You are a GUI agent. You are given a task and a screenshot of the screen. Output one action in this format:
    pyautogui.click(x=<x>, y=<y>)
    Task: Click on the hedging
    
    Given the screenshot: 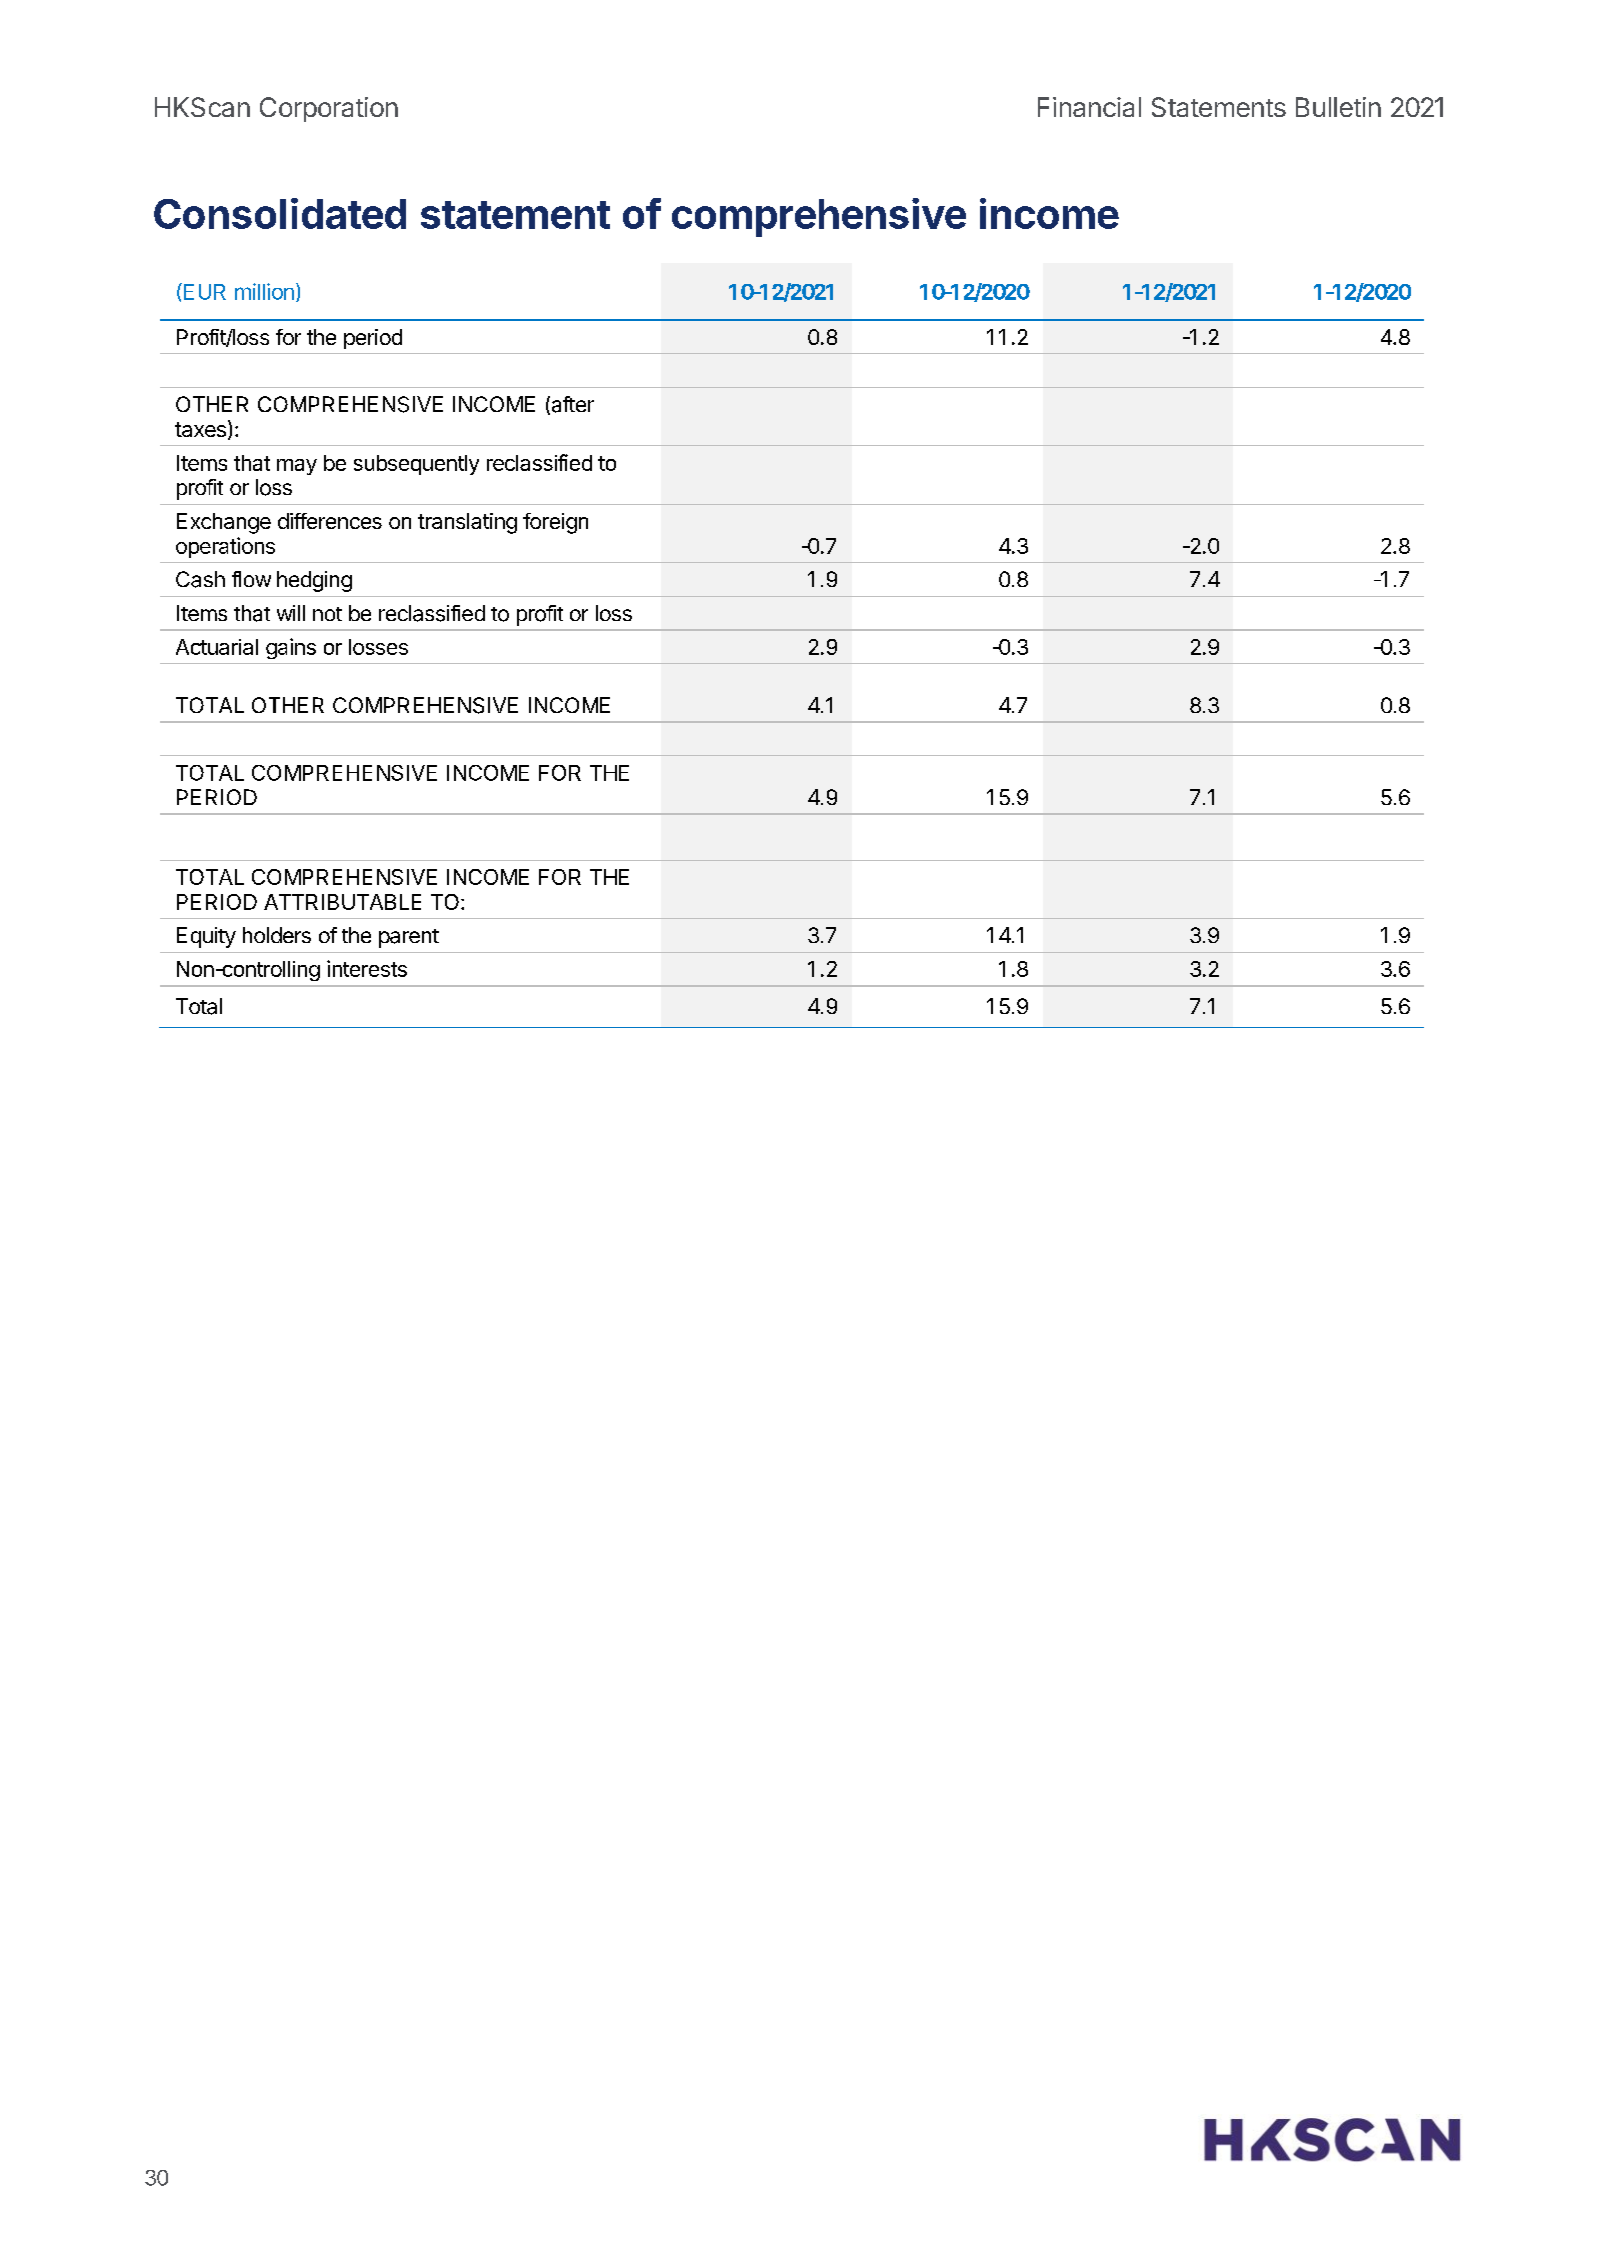 What is the action you would take?
    pyautogui.click(x=314, y=581)
